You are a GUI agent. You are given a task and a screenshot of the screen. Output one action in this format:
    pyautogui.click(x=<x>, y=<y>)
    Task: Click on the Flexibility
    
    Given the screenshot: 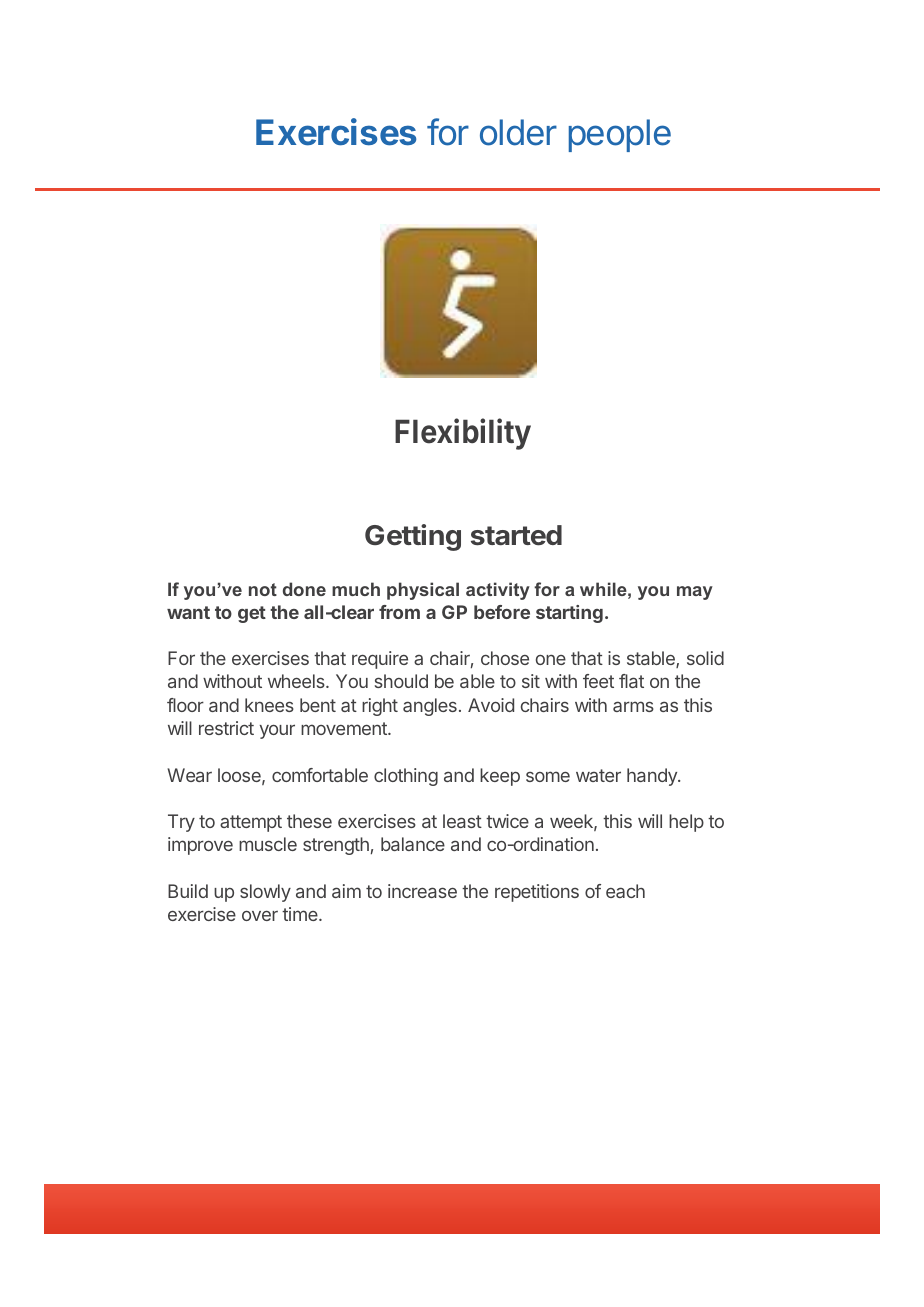 What is the action you would take?
    pyautogui.click(x=463, y=434)
